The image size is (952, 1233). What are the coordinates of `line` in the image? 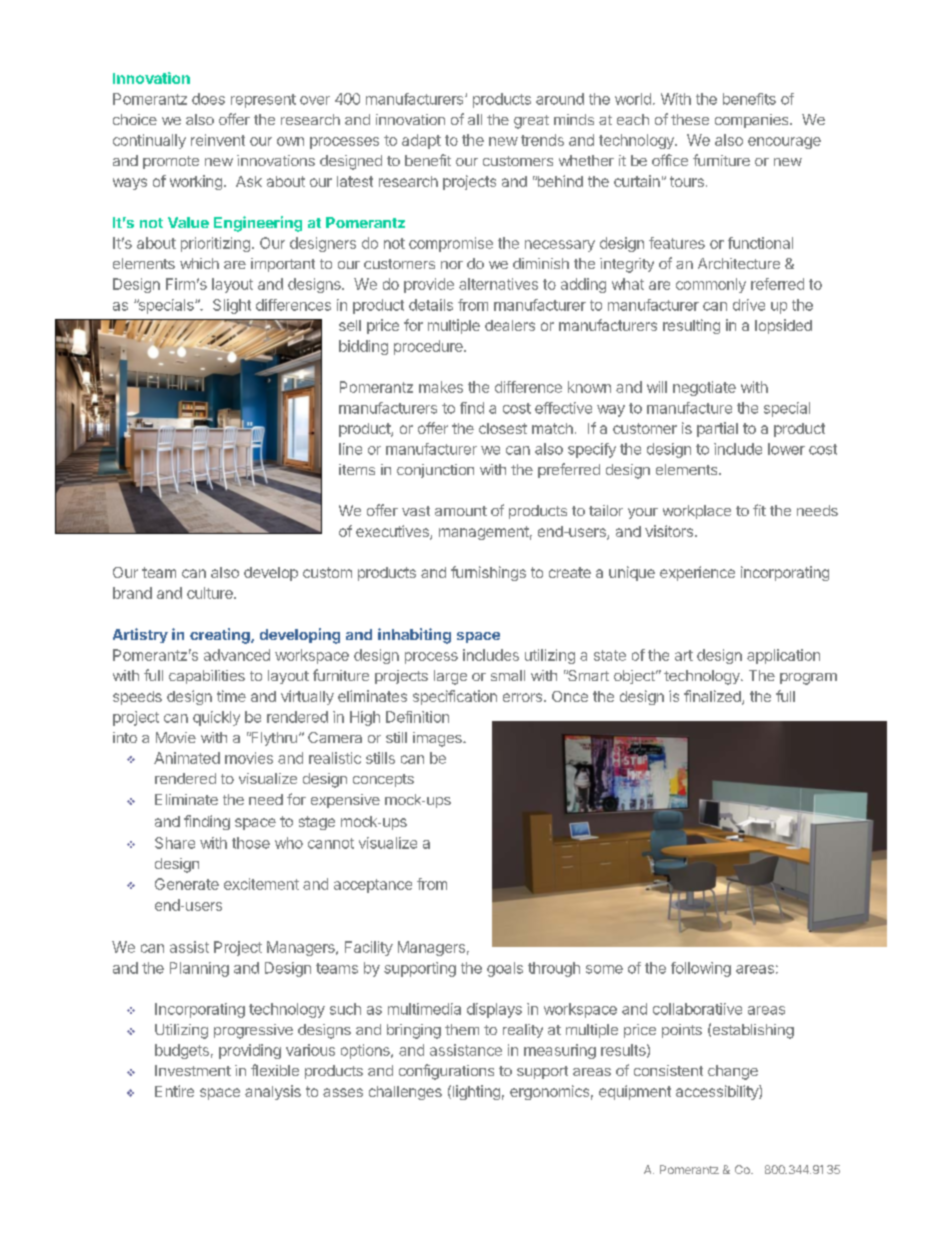 It's located at (350, 449).
